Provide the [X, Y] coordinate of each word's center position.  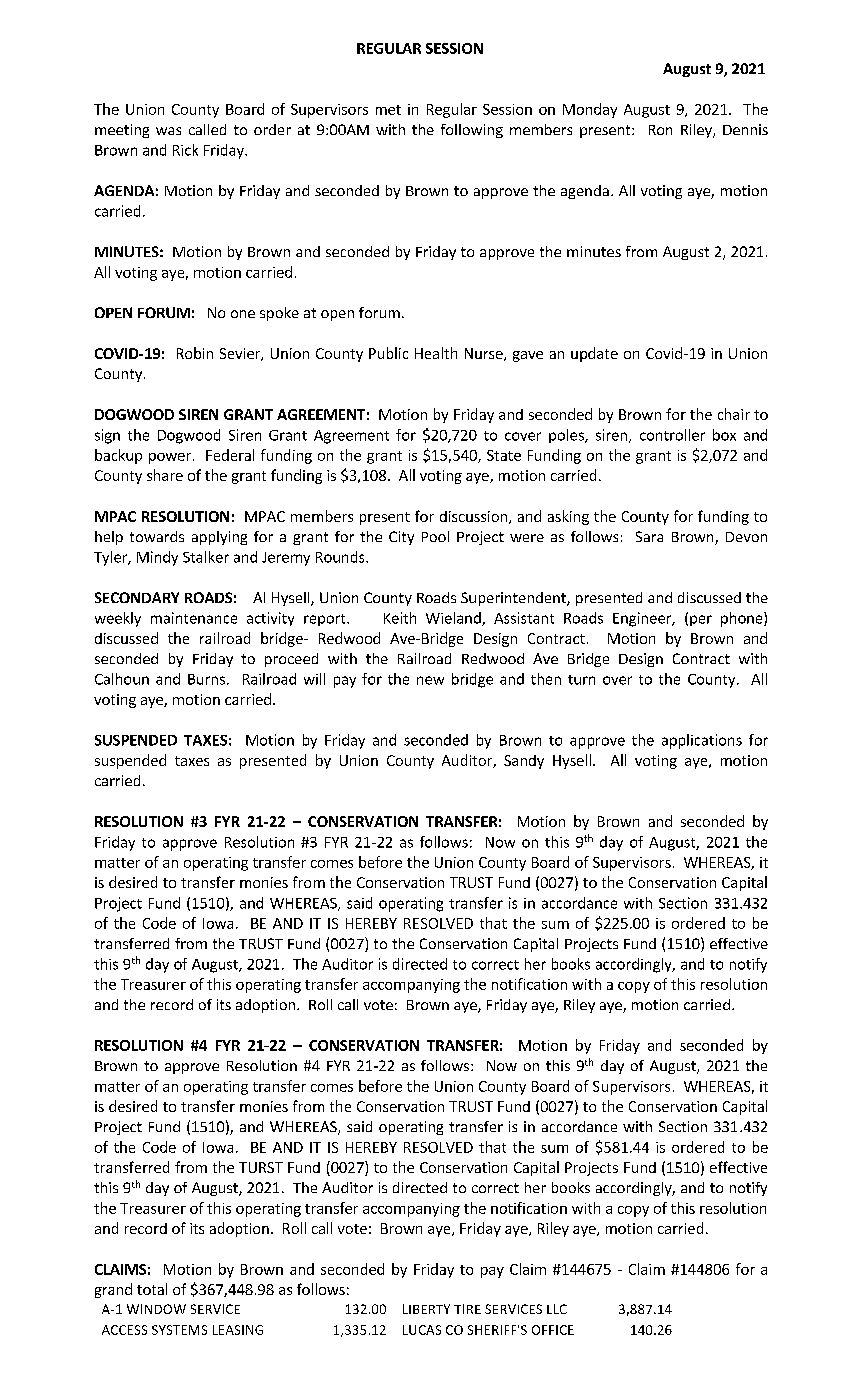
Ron [660, 130]
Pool [435, 536]
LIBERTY [426, 1309]
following [472, 131]
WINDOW [156, 1309]
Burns [206, 679]
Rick [185, 150]
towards [157, 536]
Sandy [524, 762]
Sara [649, 536]
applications [702, 741]
